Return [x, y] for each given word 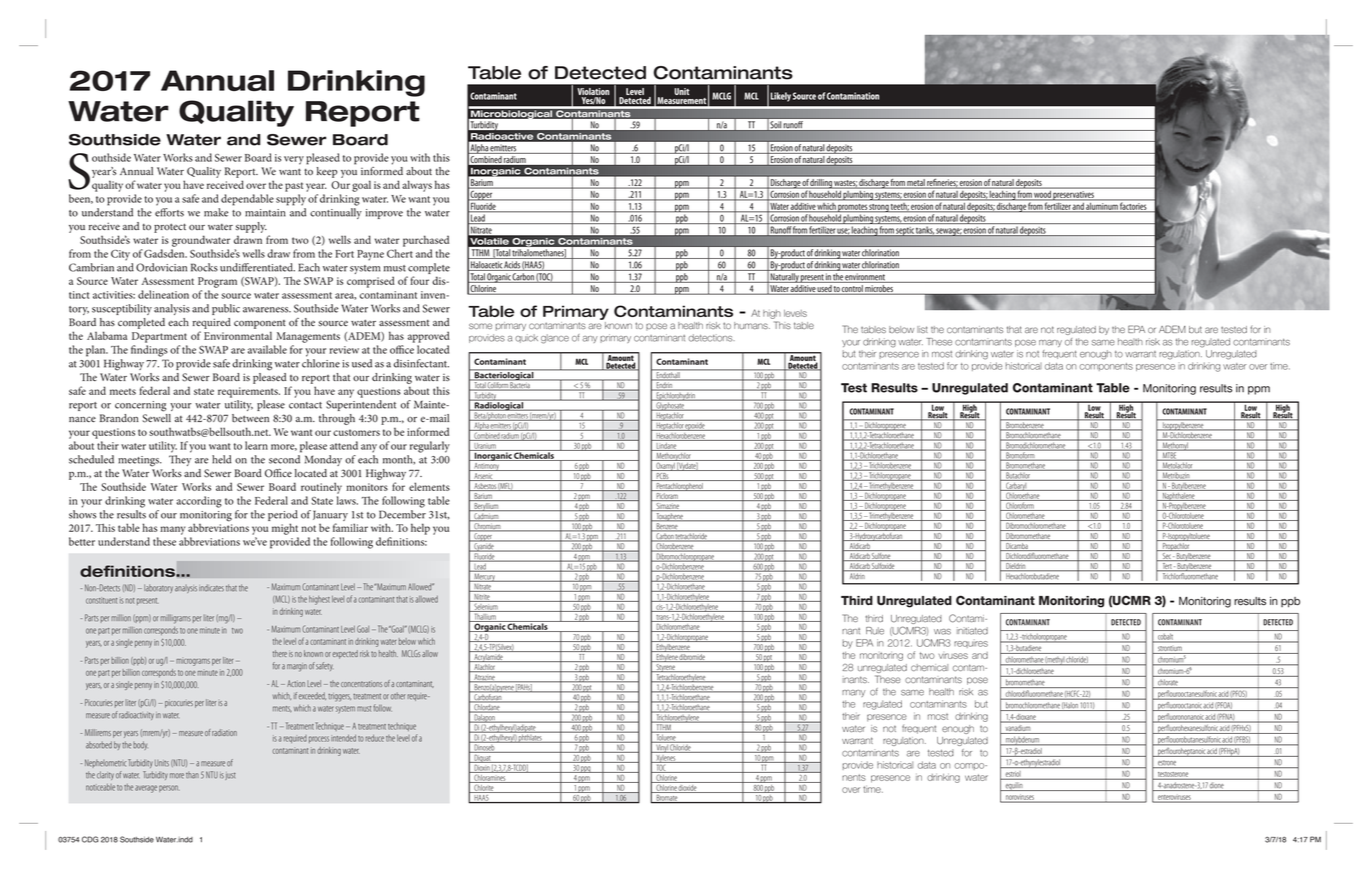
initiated [972, 631]
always [417, 186]
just [230, 776]
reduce [374, 738]
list [922, 329]
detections [711, 338]
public [226, 309]
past [294, 187]
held [222, 459]
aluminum [1102, 207]
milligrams [175, 619]
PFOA [1224, 706]
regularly [430, 447]
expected [345, 654]
